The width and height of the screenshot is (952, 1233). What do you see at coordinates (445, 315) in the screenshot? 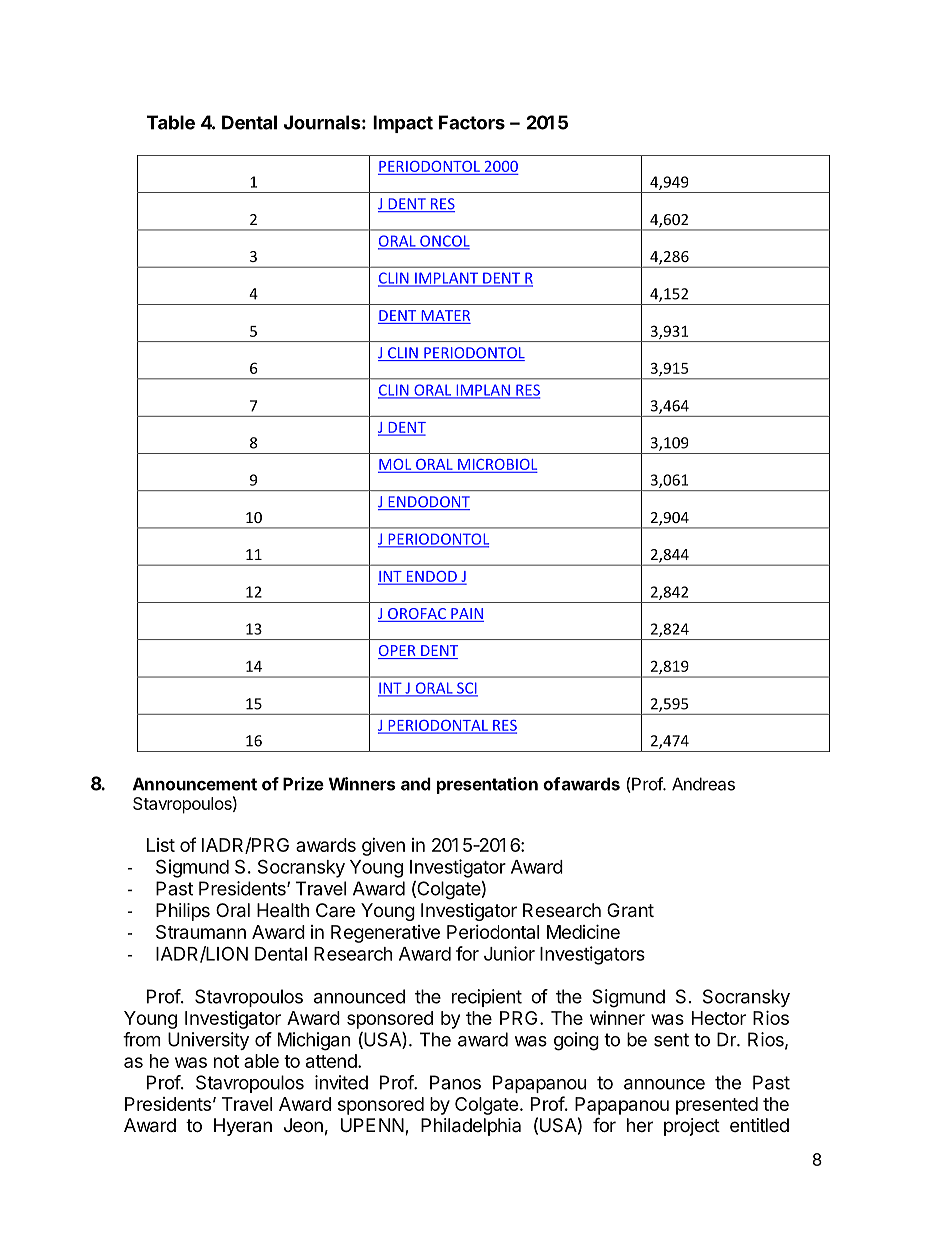
I see `MATER` at bounding box center [445, 315].
